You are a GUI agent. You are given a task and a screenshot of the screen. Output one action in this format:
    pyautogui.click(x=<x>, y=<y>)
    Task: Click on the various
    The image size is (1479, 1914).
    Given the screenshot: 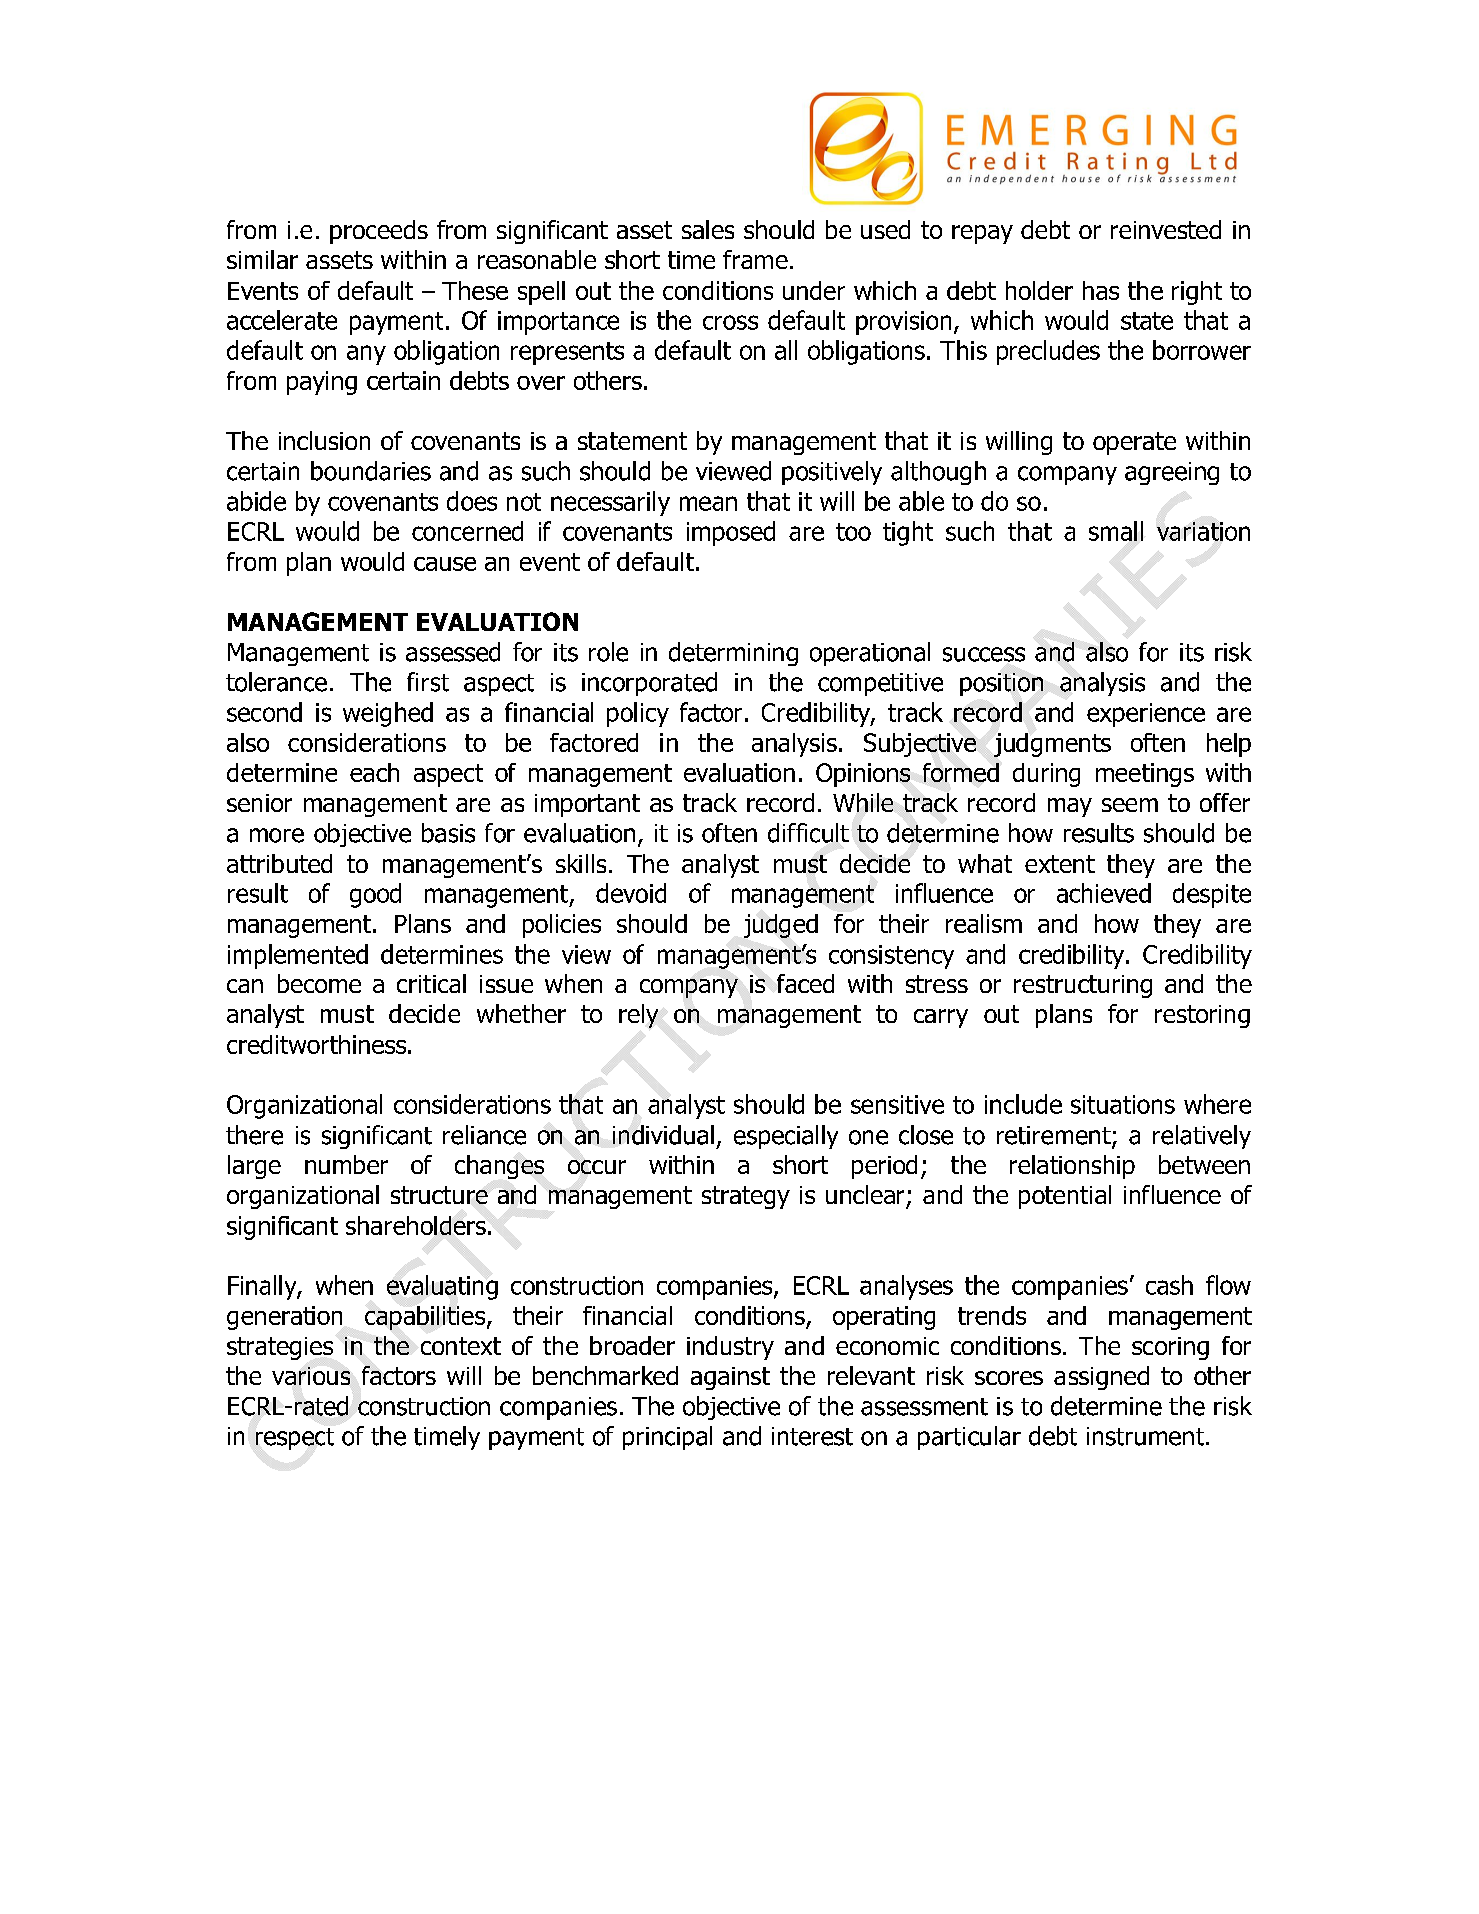 What is the action you would take?
    pyautogui.click(x=311, y=1376)
